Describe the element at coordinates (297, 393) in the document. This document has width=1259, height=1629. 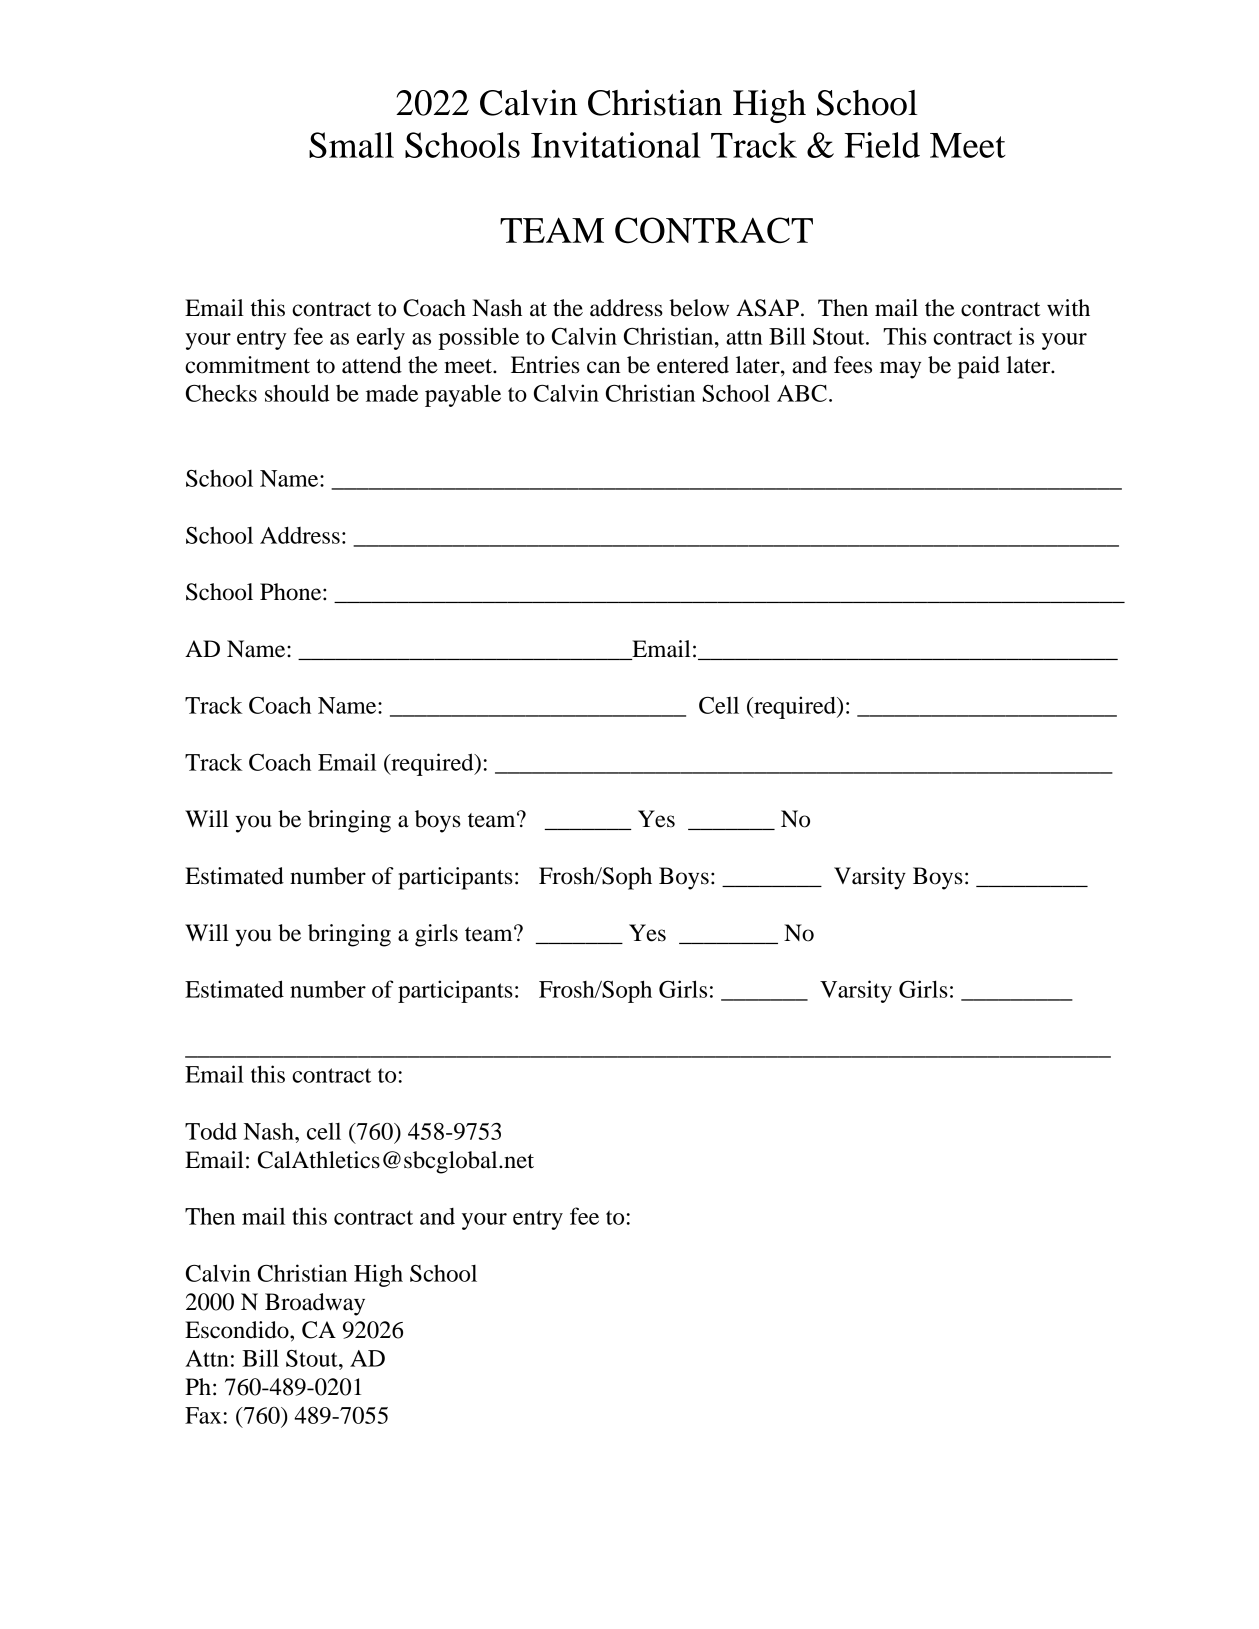
I see `should` at that location.
